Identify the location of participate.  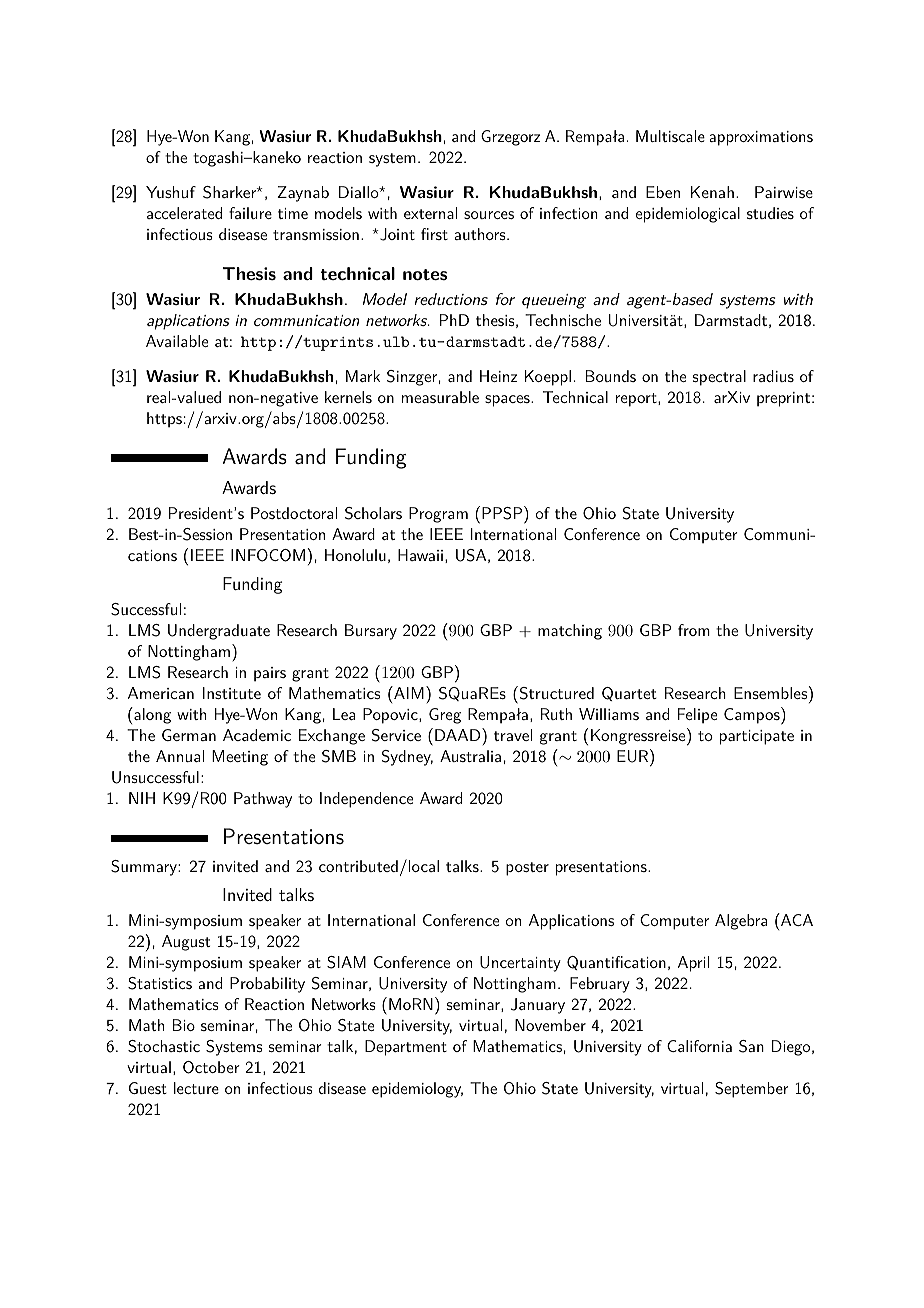
(757, 737).
